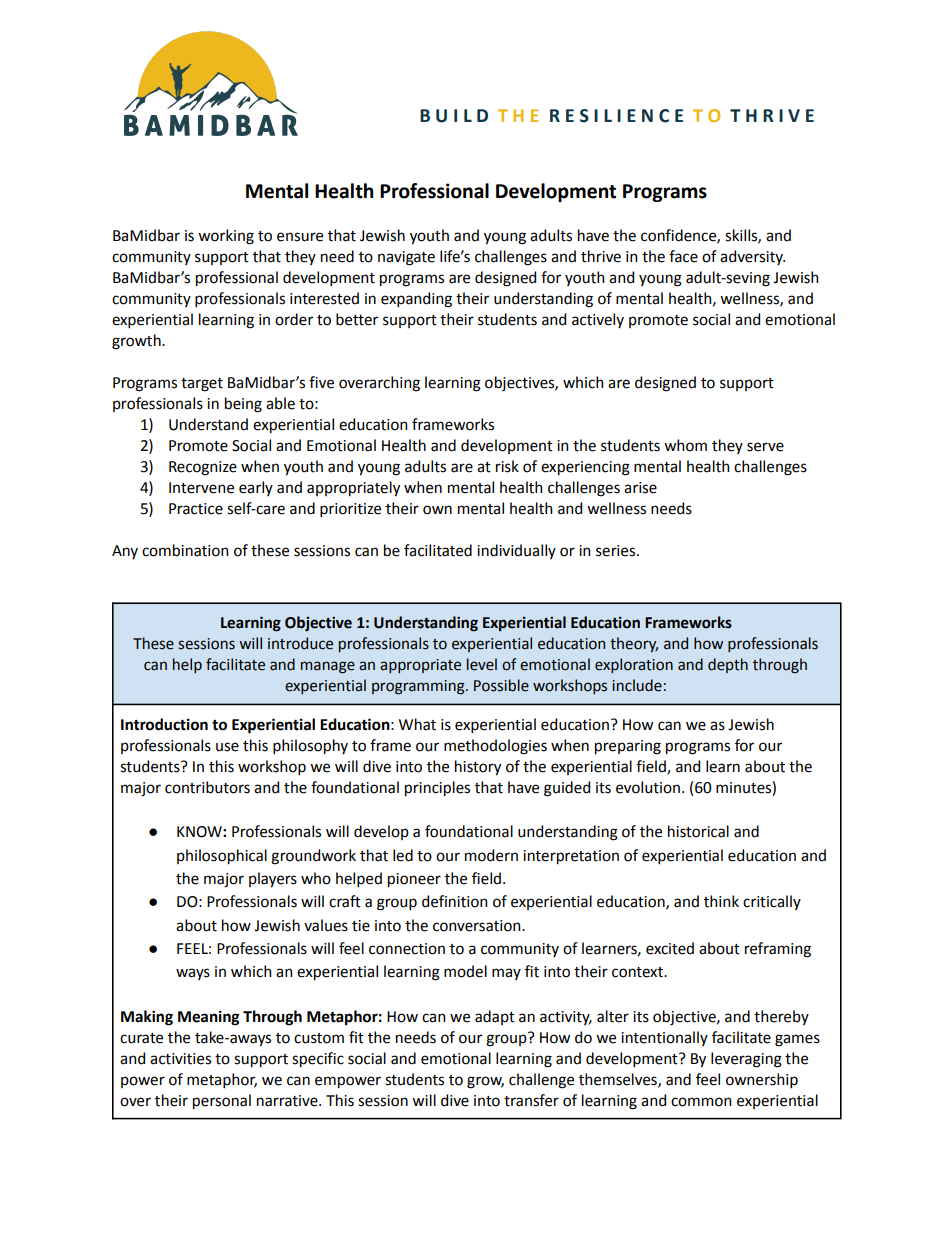 The width and height of the document is (952, 1233). I want to click on transfer, so click(531, 1100).
